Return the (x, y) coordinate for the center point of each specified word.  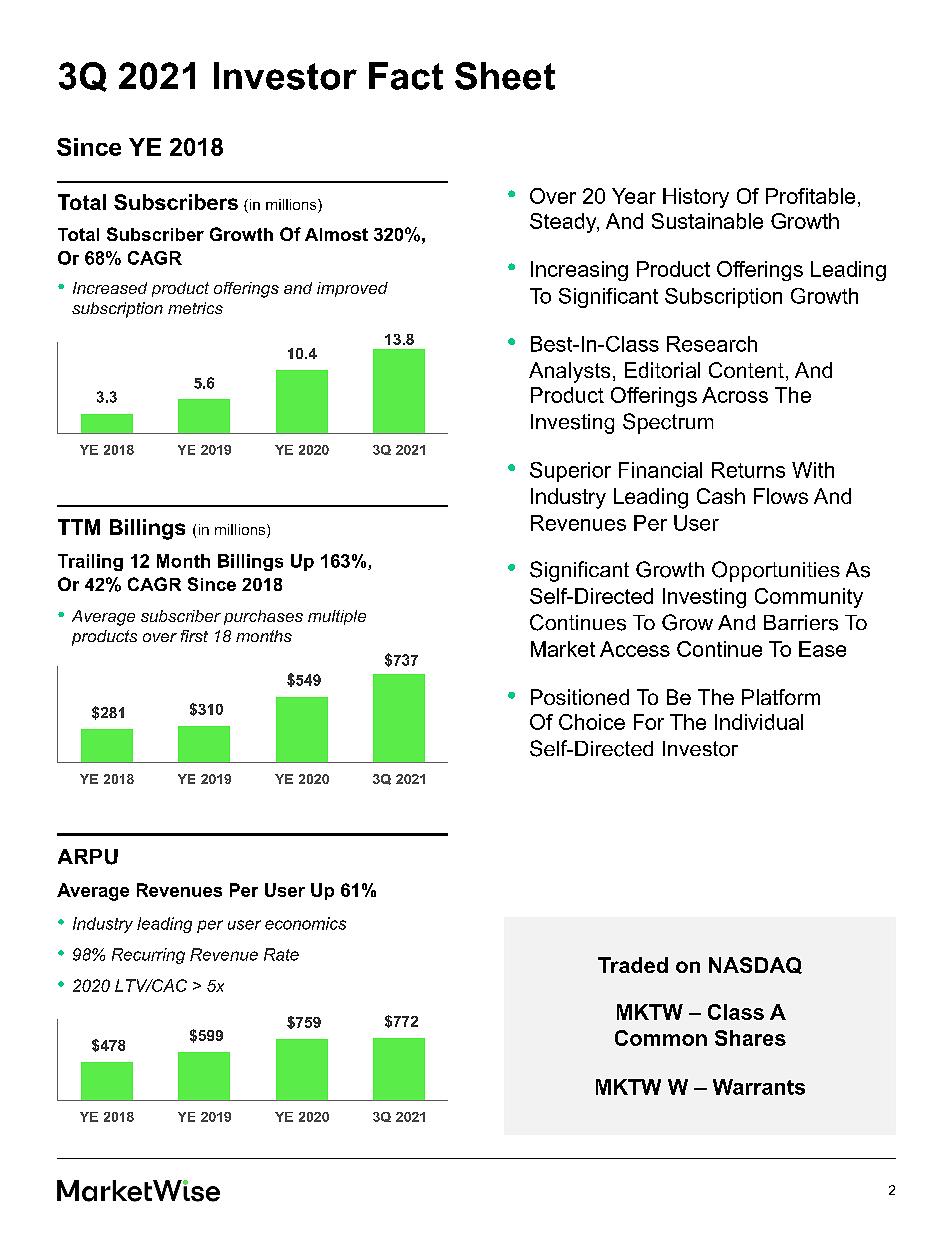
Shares (750, 1038)
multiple (337, 617)
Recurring (148, 956)
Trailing (90, 562)
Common (661, 1038)
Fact (406, 76)
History (696, 198)
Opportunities (776, 571)
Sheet (505, 76)
